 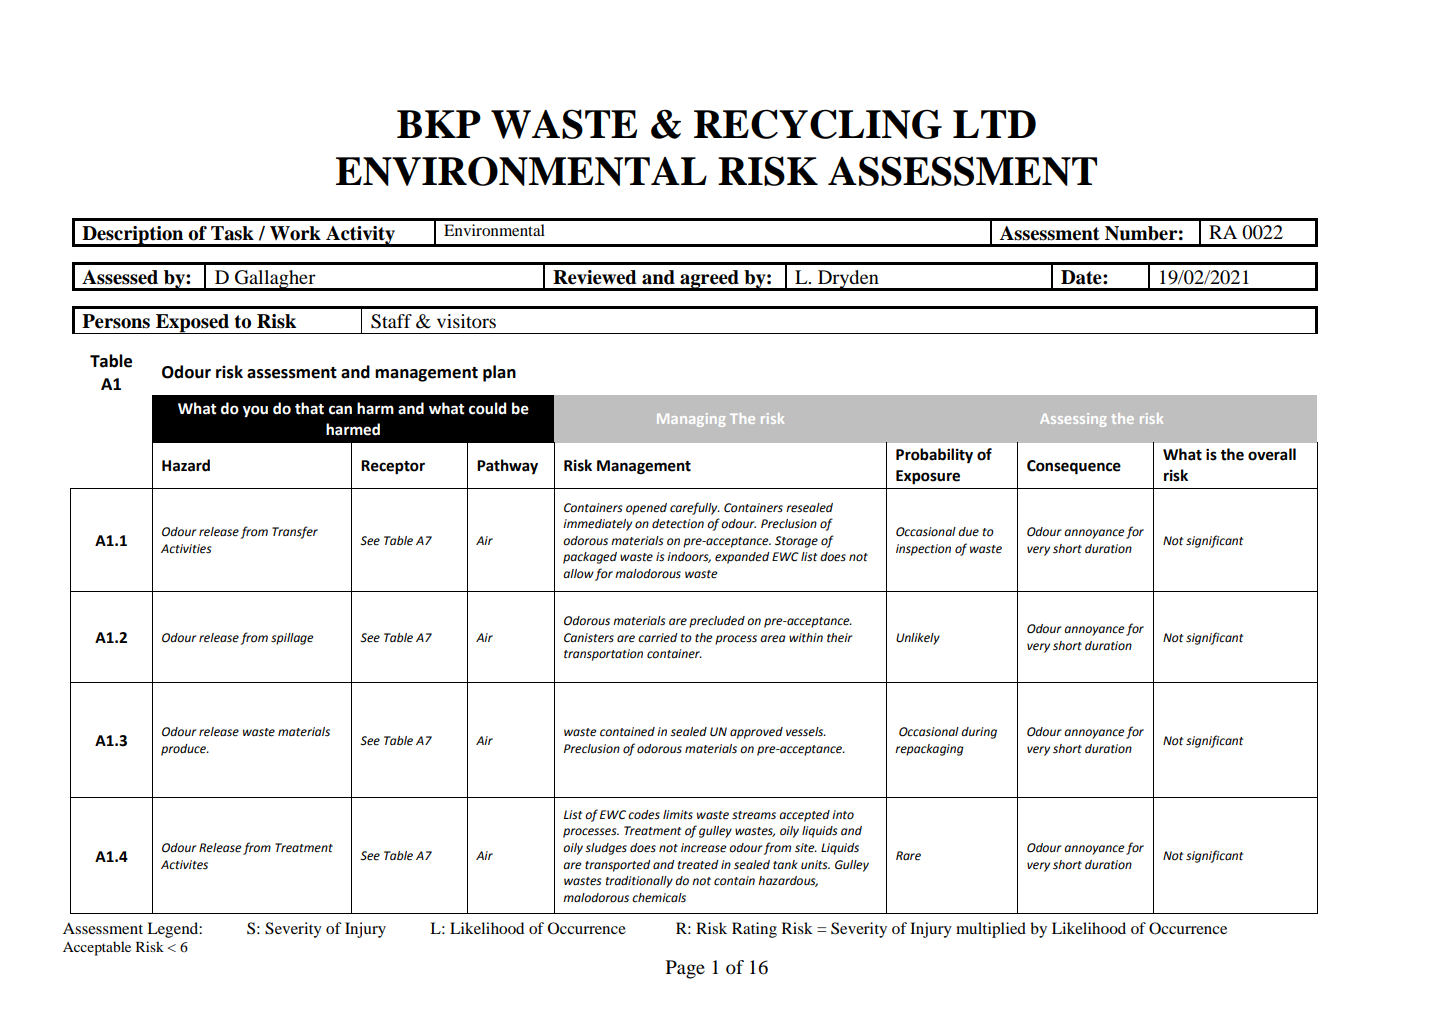 I want to click on produce, so click(x=184, y=750).
